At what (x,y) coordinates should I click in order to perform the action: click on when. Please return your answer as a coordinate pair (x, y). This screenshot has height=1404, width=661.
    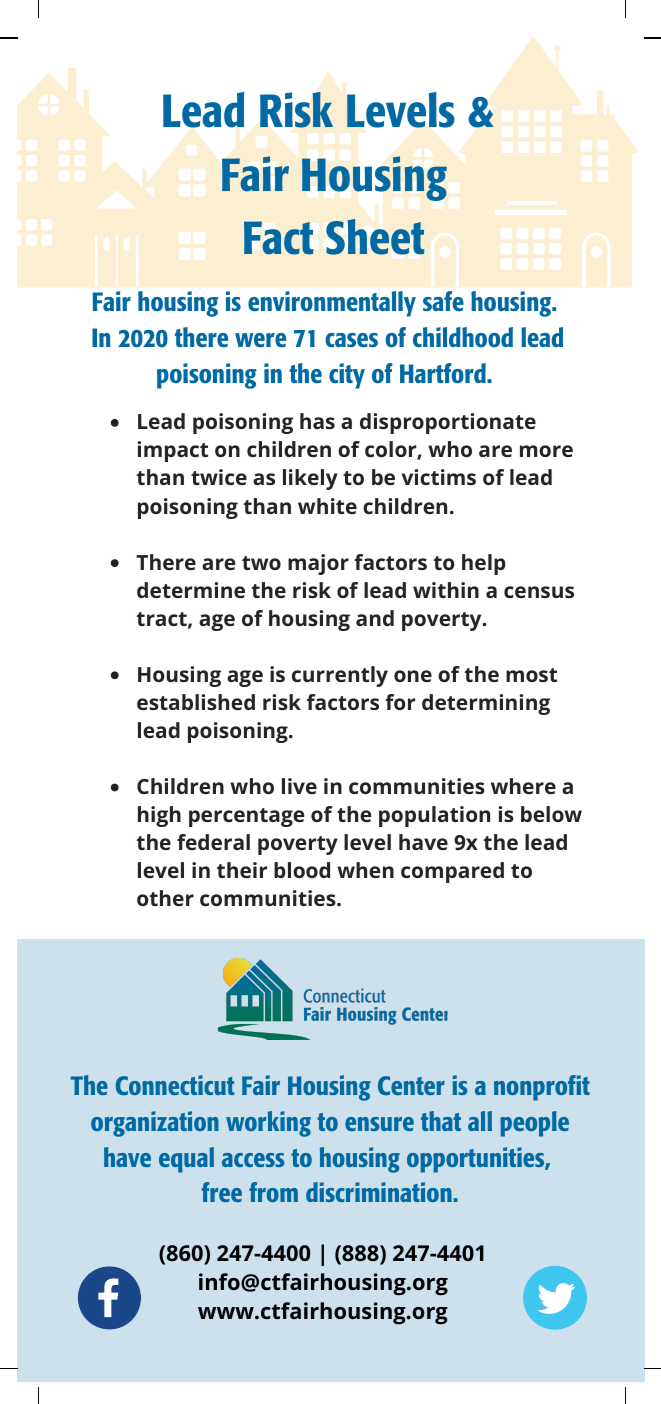
    Looking at the image, I should click on (365, 870).
